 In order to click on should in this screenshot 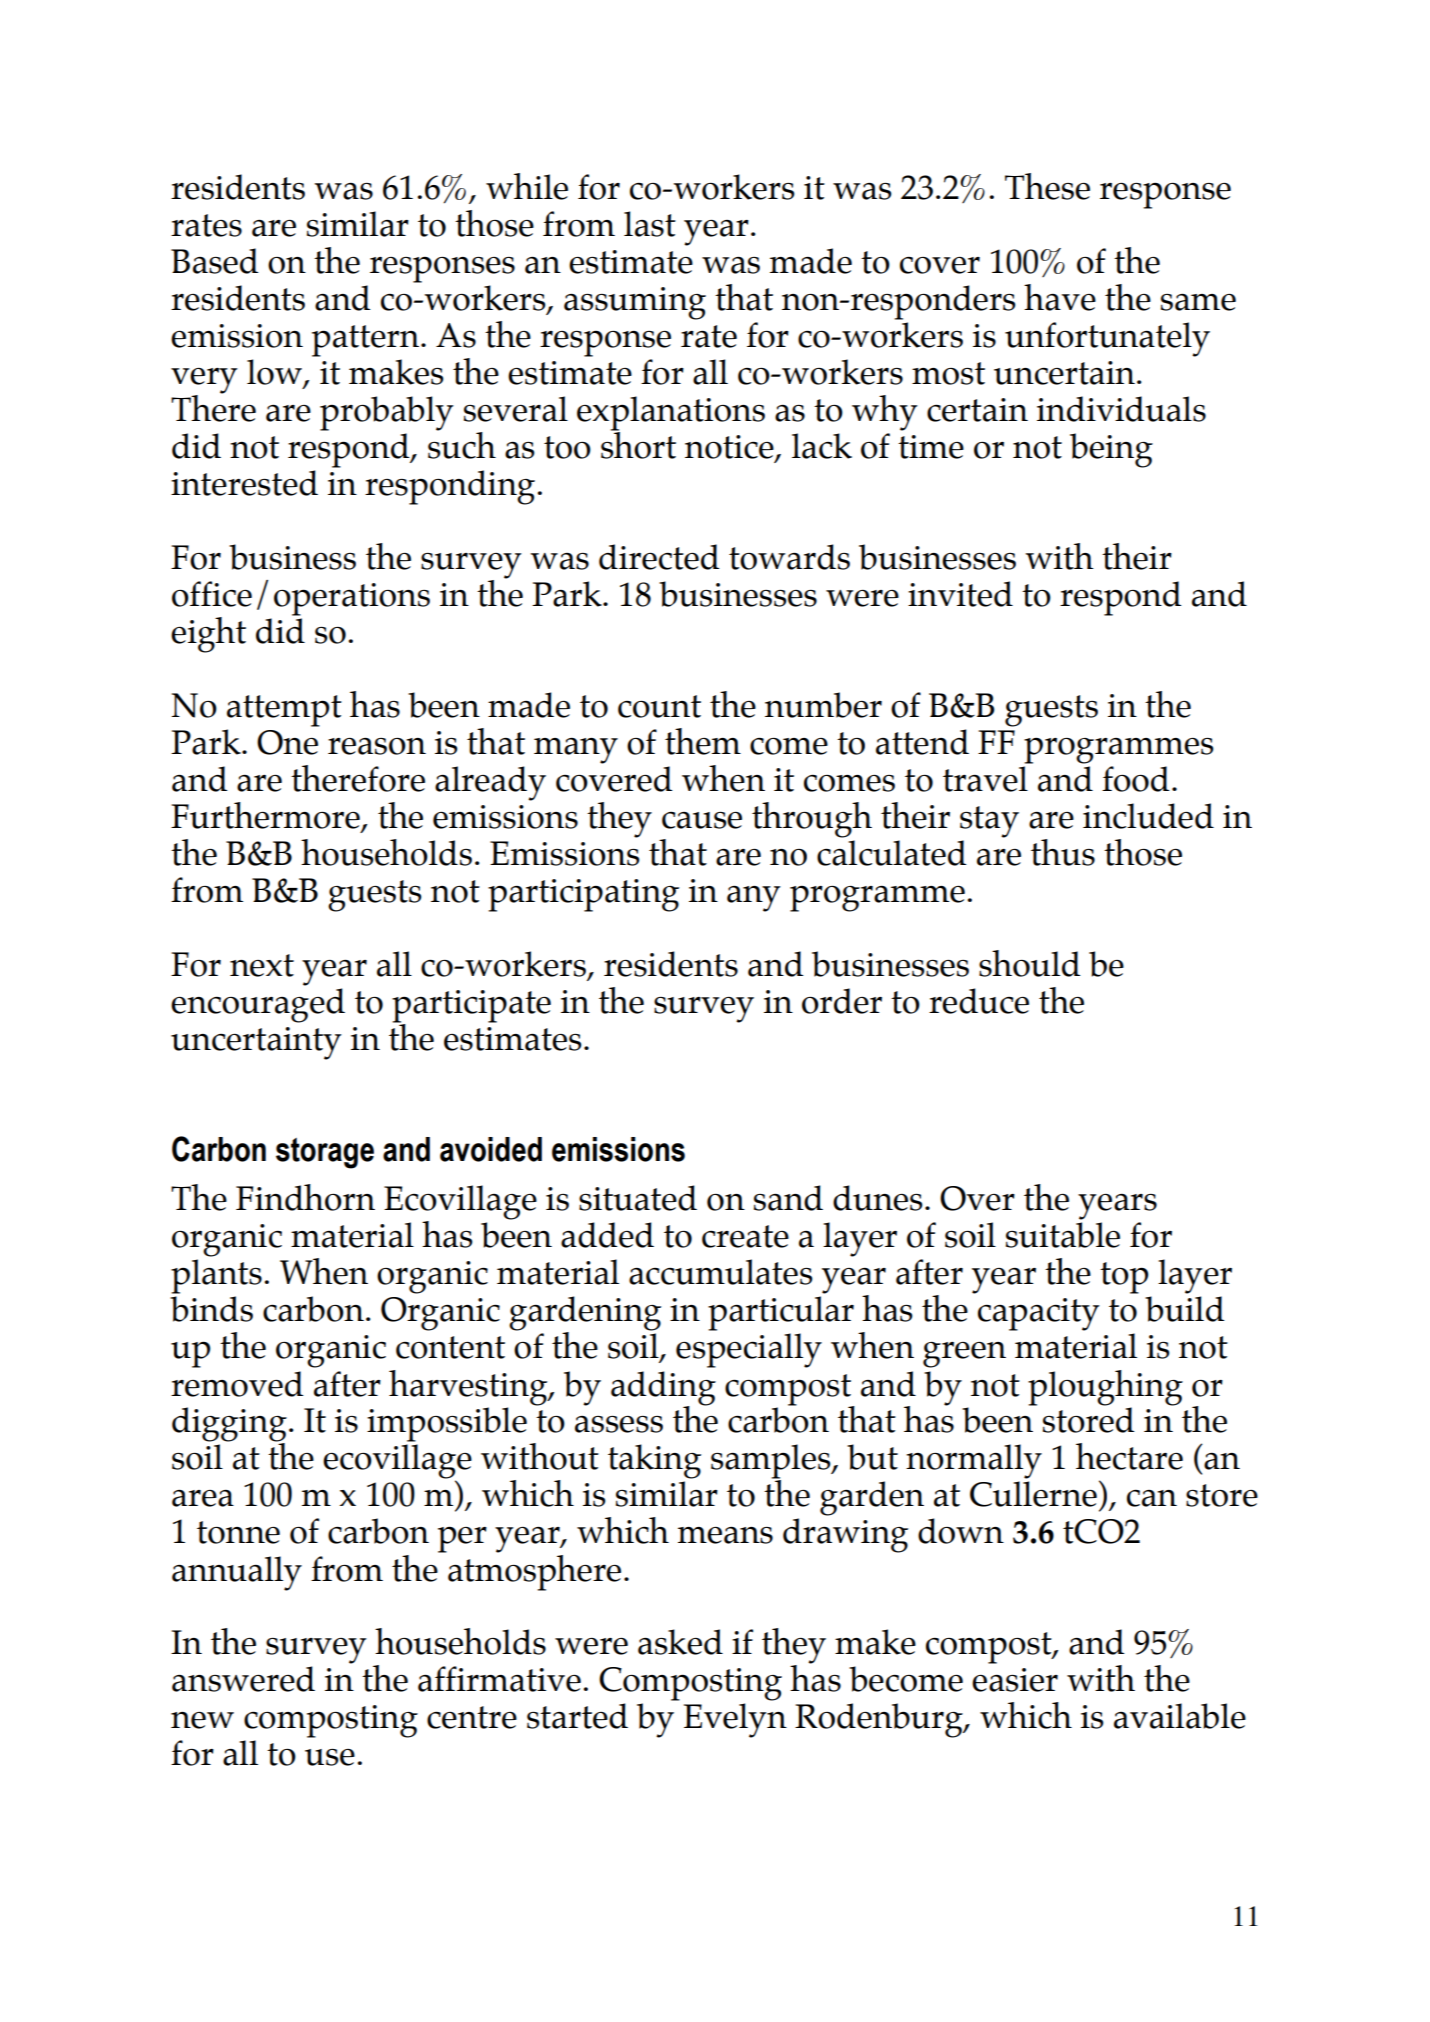, I will do `click(1029, 963)`.
